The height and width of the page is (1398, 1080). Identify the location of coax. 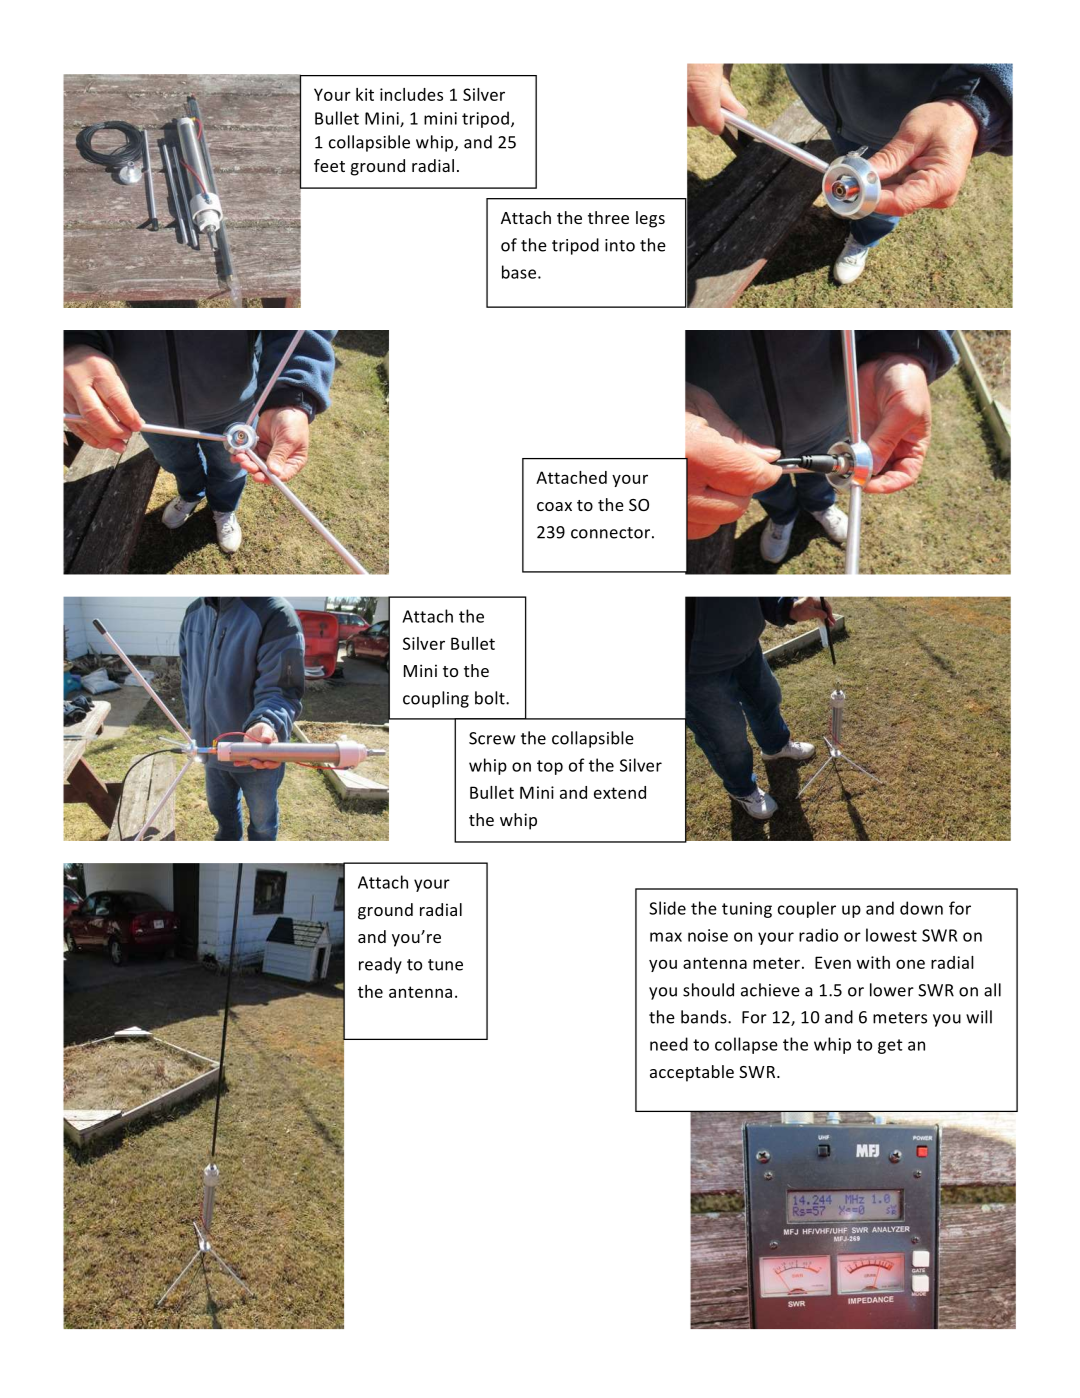
(554, 506).
